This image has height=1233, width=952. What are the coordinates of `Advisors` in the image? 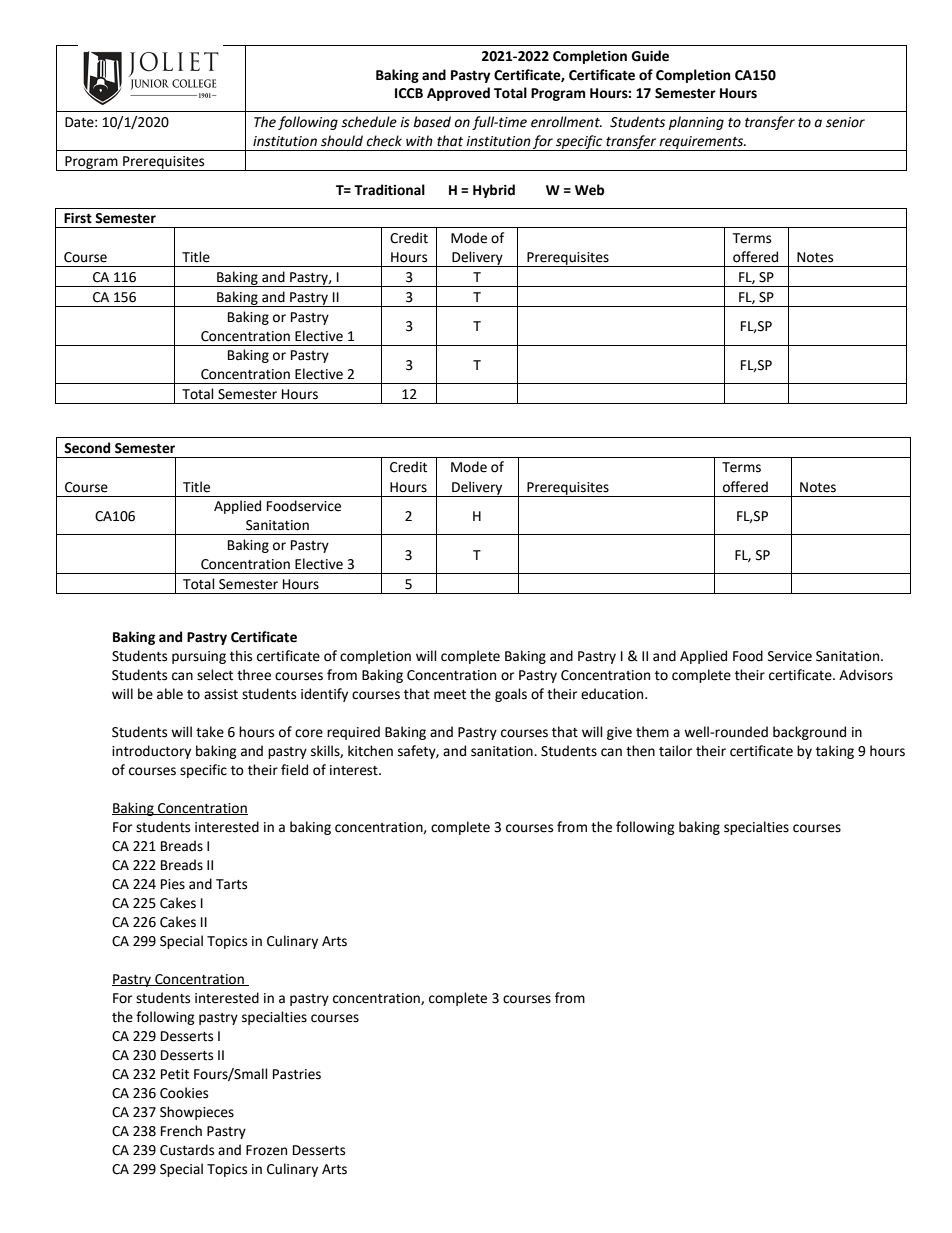 It's located at (866, 675).
